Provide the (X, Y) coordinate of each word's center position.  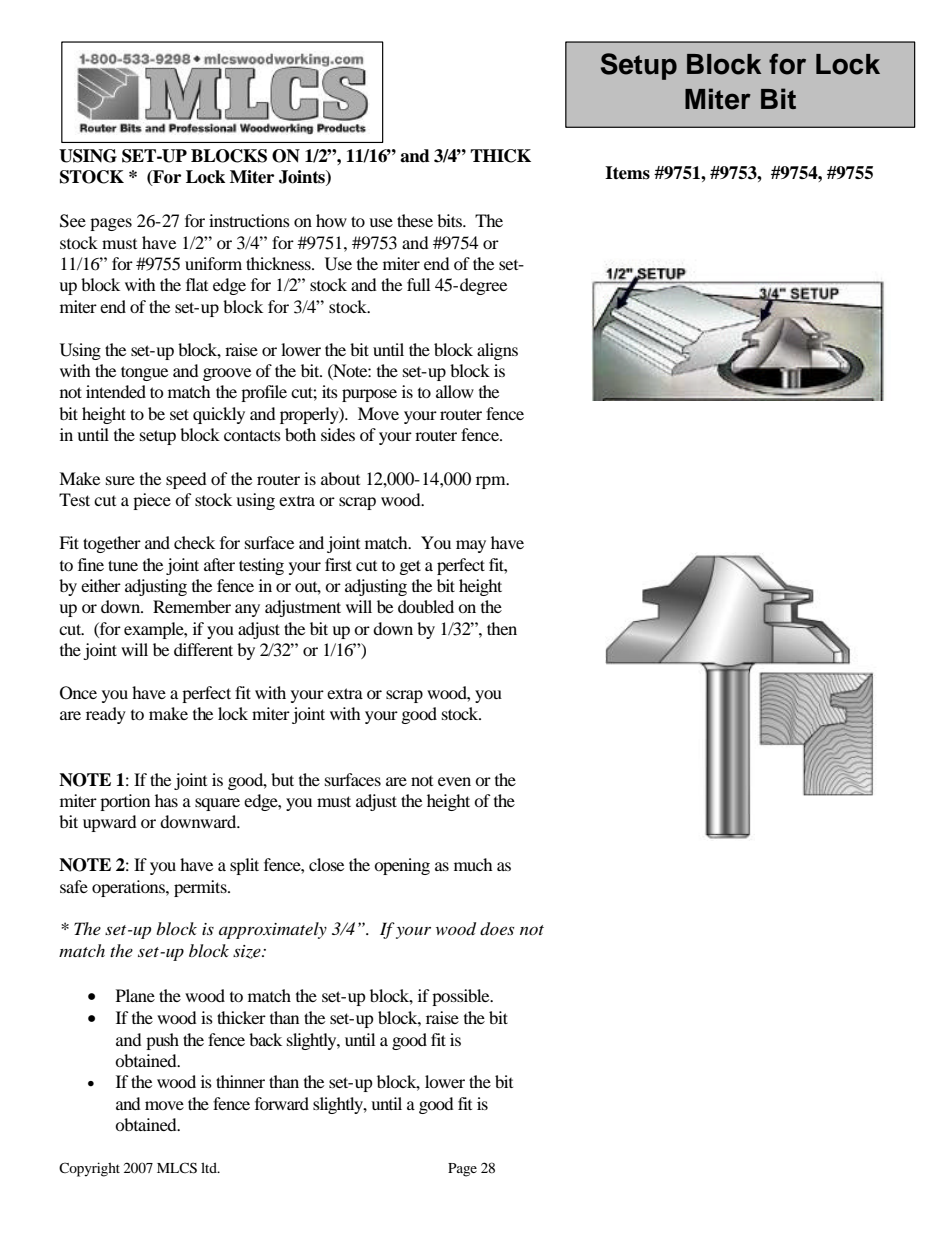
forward (282, 1103)
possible (462, 997)
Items (627, 173)
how (331, 220)
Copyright (89, 1169)
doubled (426, 606)
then (502, 628)
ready (106, 715)
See (73, 221)
